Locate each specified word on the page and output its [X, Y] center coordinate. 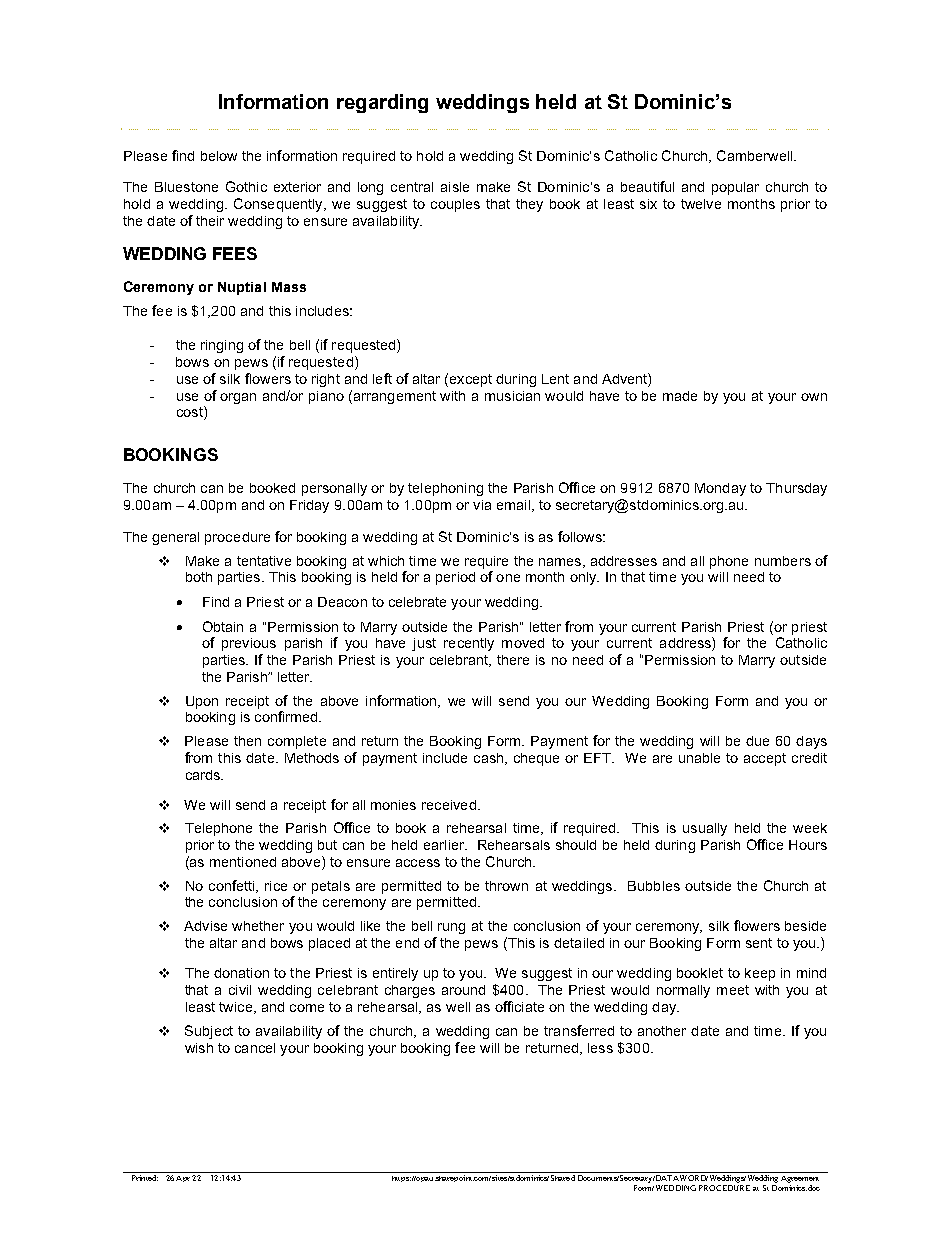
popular [735, 188]
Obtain [223, 626]
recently [469, 644]
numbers [783, 561]
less [600, 1048]
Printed [144, 1176]
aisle [455, 187]
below [219, 156]
